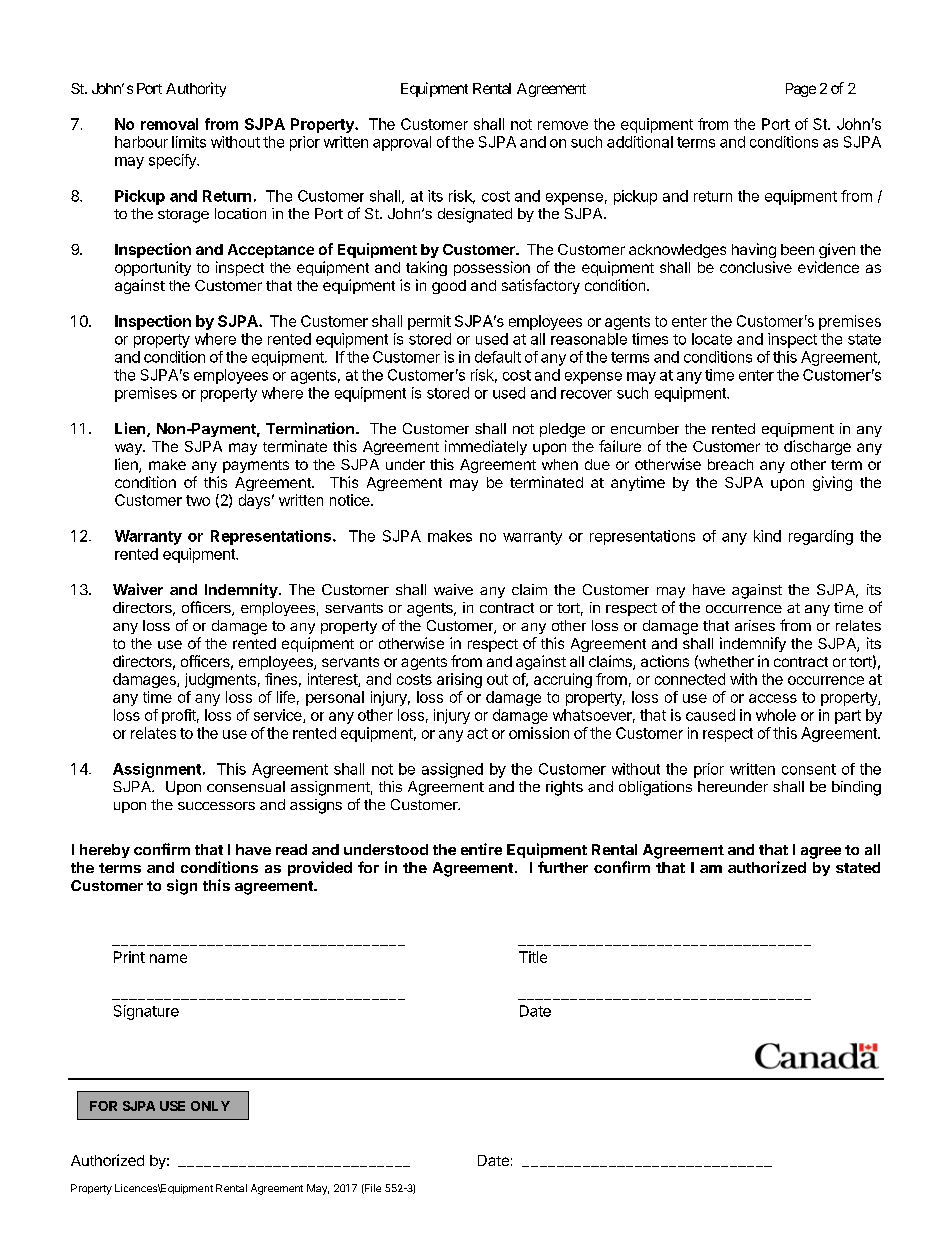 The width and height of the screenshot is (952, 1233). What do you see at coordinates (563, 867) in the screenshot?
I see `further` at bounding box center [563, 867].
